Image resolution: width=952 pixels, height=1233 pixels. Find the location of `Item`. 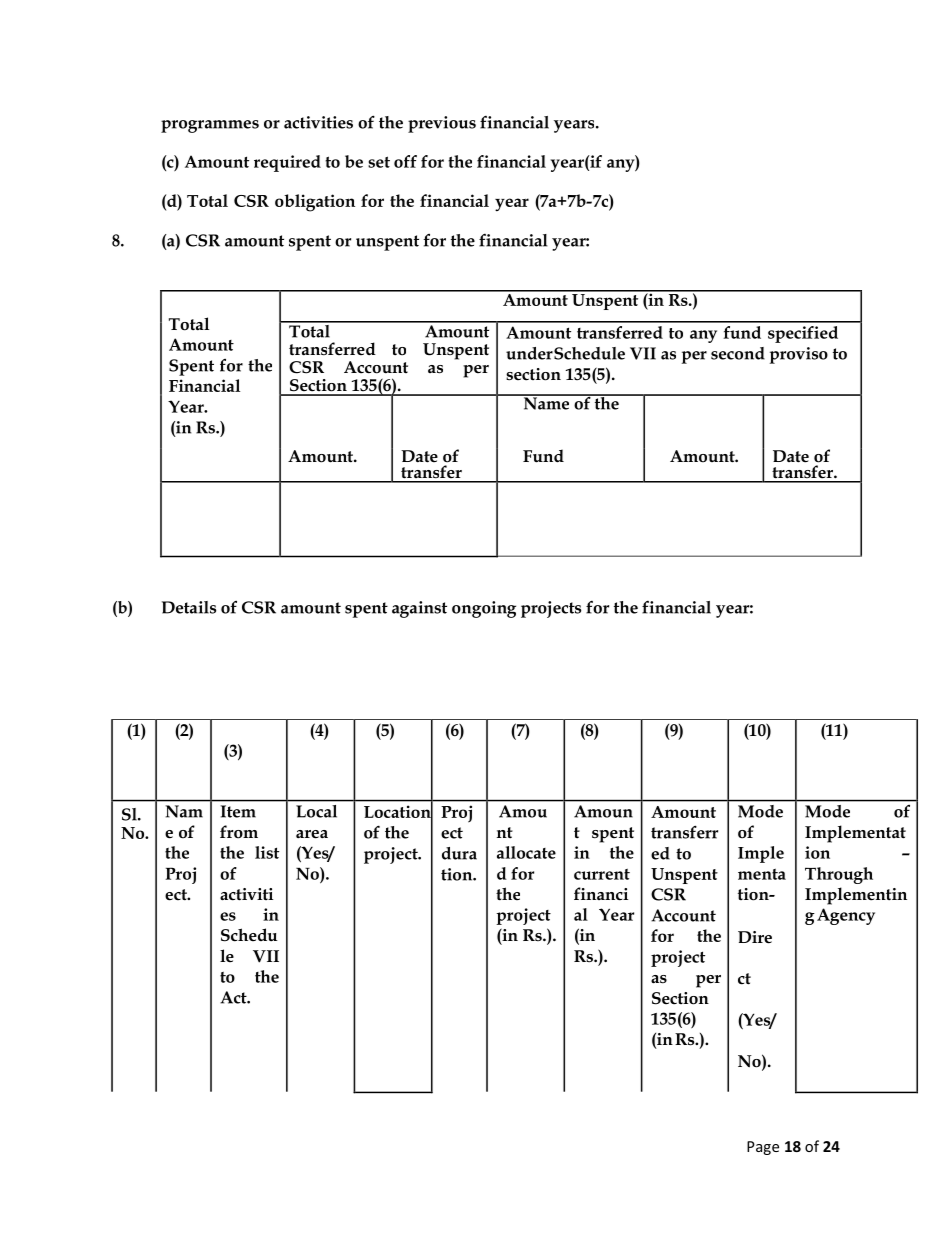

Item is located at coordinates (238, 811).
